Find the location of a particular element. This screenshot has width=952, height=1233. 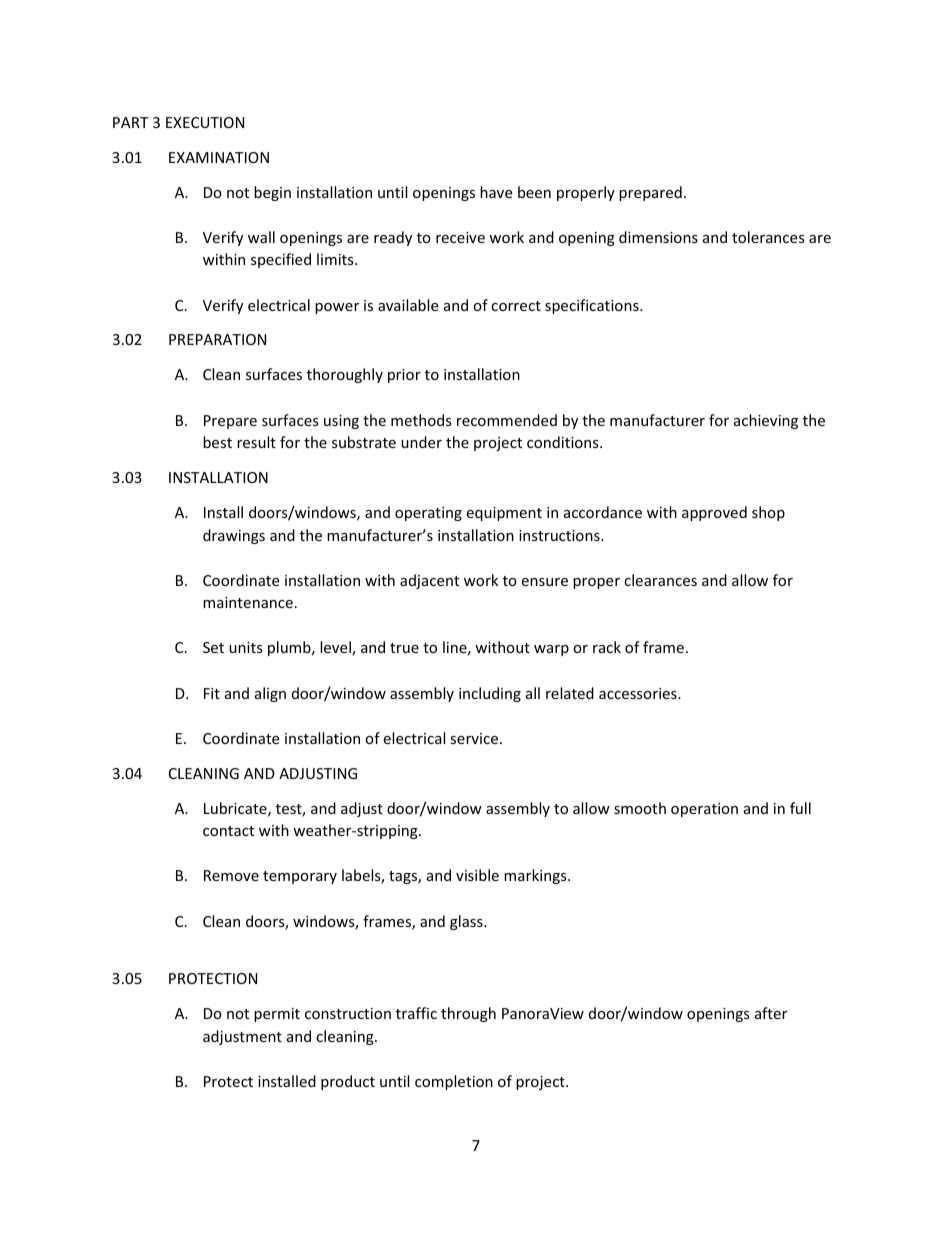

prior is located at coordinates (404, 376).
